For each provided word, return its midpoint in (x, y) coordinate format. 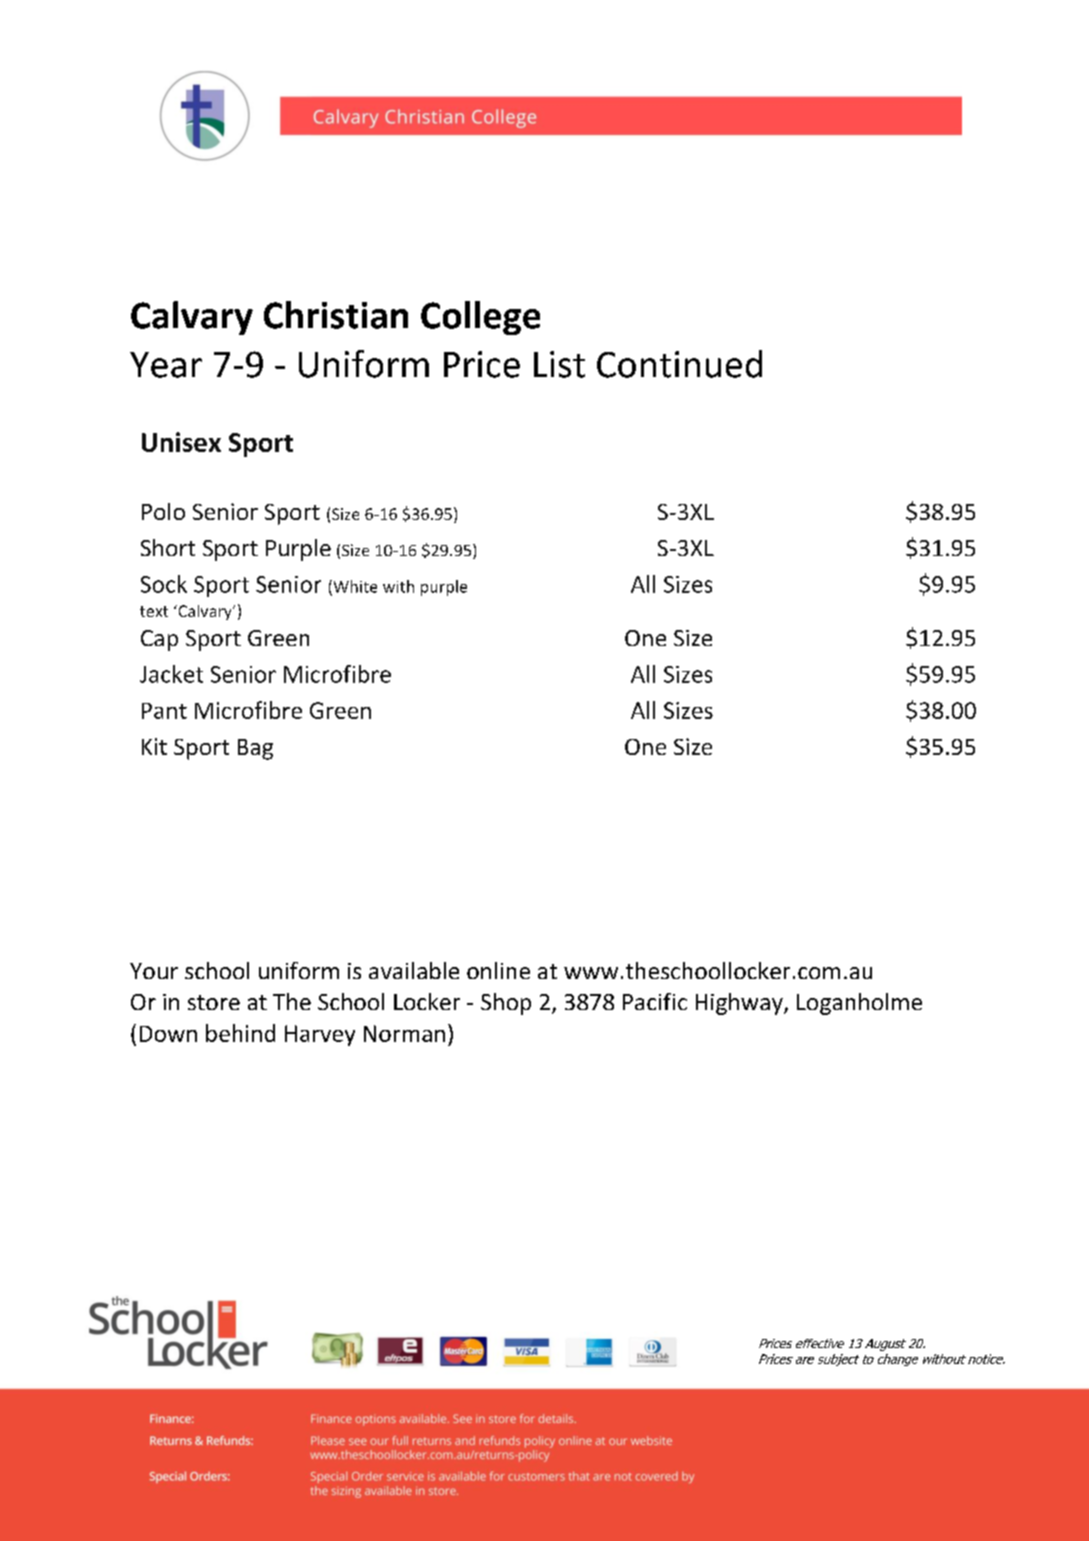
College (480, 318)
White (354, 587)
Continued (679, 364)
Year (166, 365)
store (214, 1002)
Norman (404, 1033)
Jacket (171, 674)
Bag (255, 749)
